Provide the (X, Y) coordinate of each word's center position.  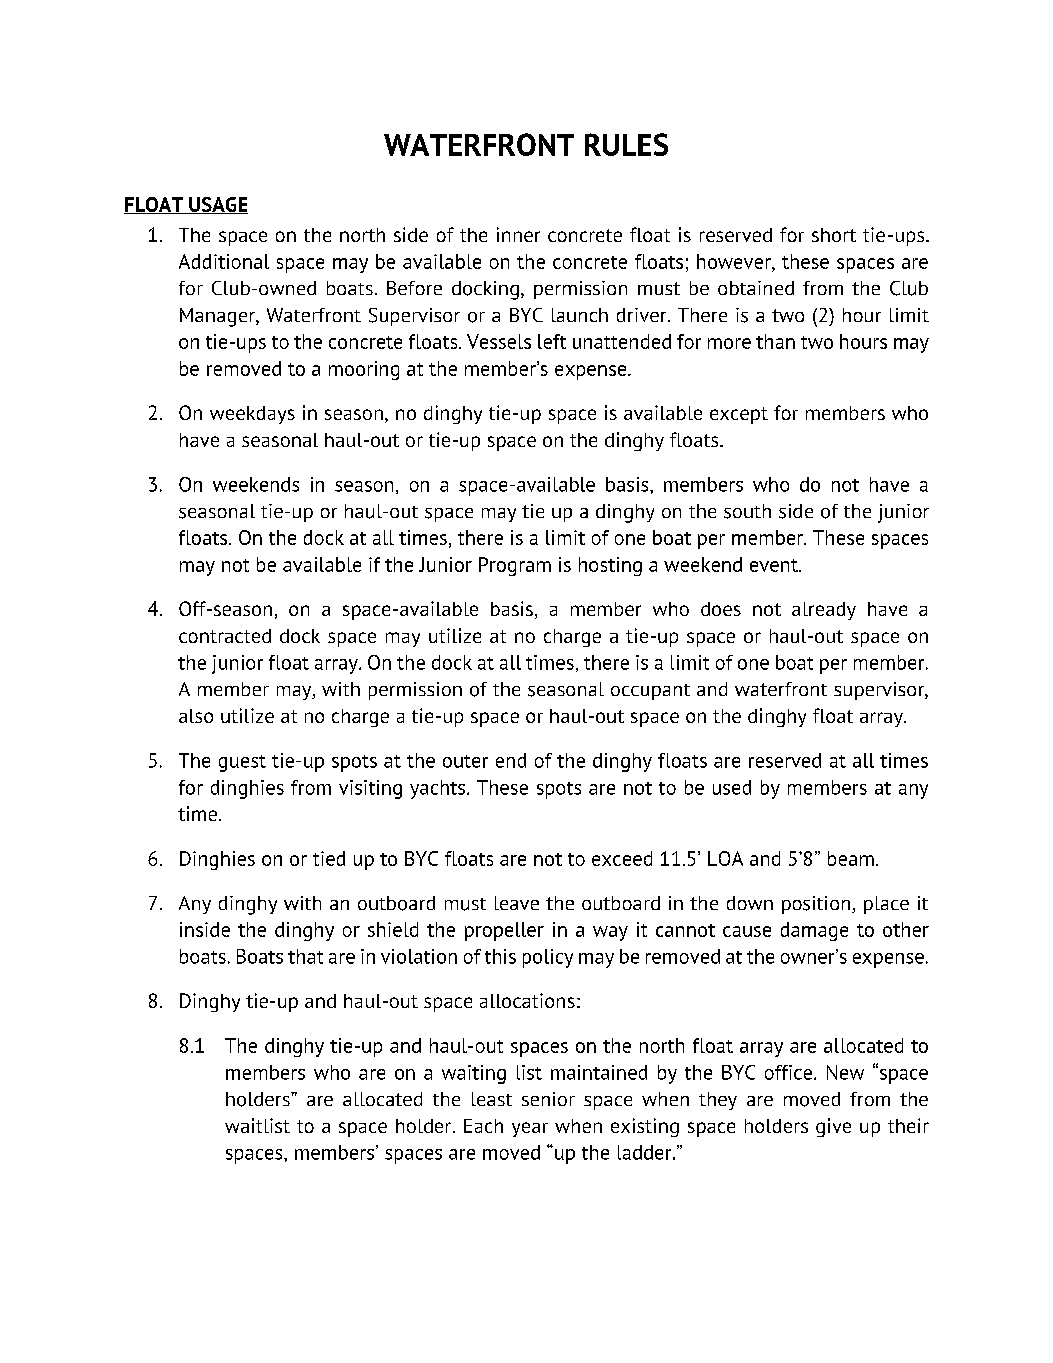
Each (483, 1126)
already (824, 611)
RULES (626, 144)
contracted (225, 636)
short (834, 235)
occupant (650, 692)
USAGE (217, 205)
